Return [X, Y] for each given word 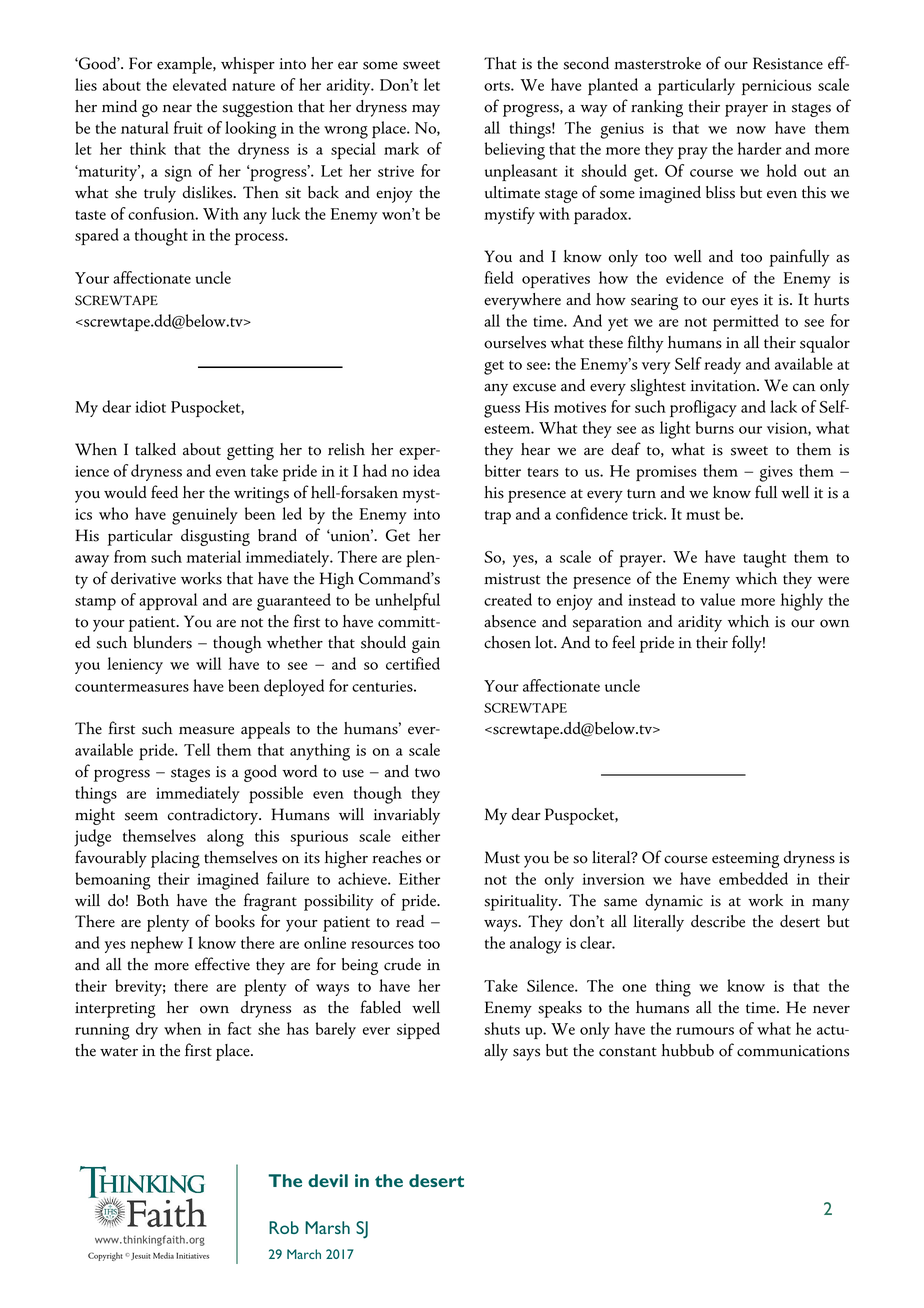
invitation [724, 386]
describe [718, 921]
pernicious [776, 87]
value [717, 599]
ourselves [515, 342]
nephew [156, 944]
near [177, 108]
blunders [162, 642]
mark [401, 148]
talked [155, 449]
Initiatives [192, 1256]
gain [426, 645]
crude [402, 964]
